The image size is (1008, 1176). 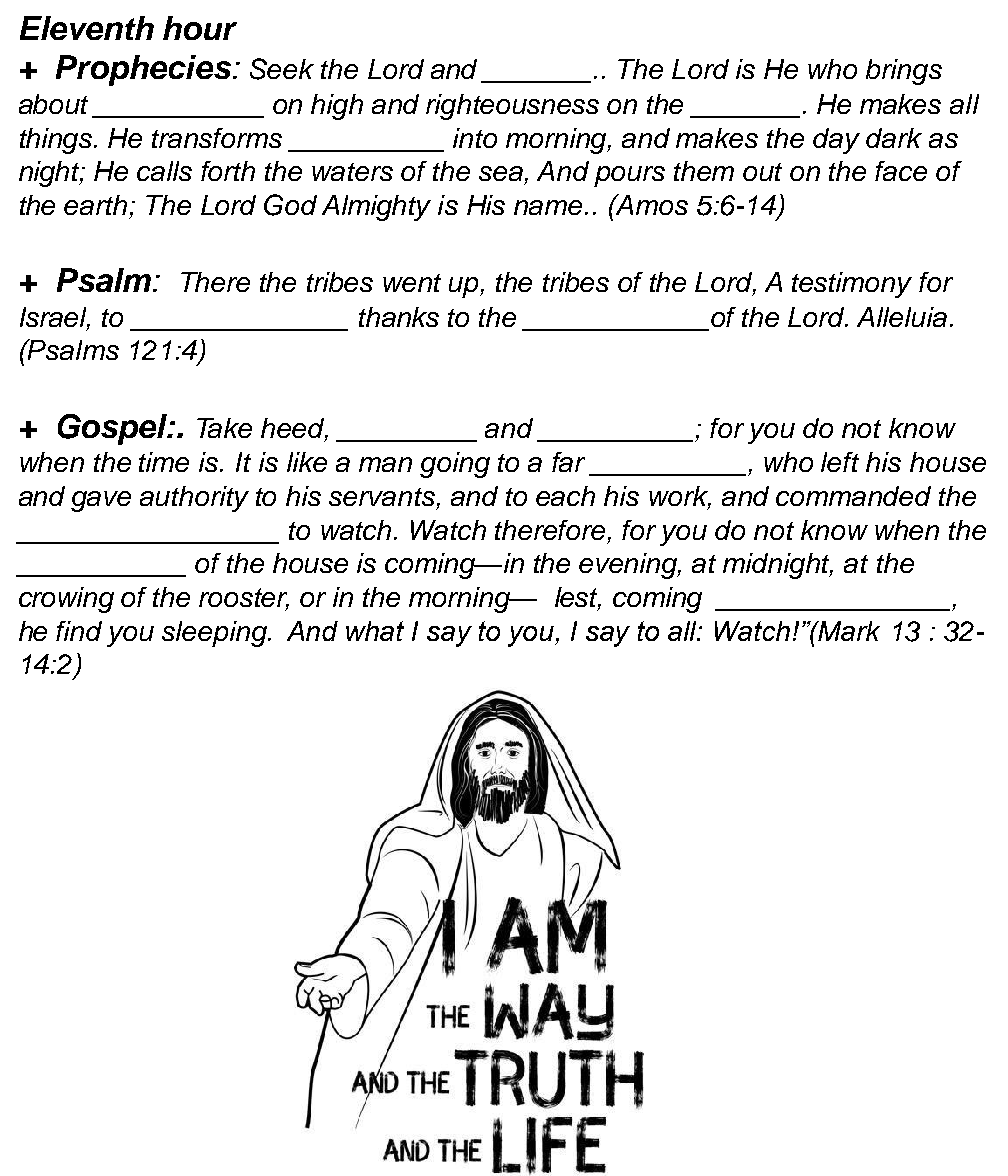 What do you see at coordinates (578, 598) in the image?
I see `lest` at bounding box center [578, 598].
